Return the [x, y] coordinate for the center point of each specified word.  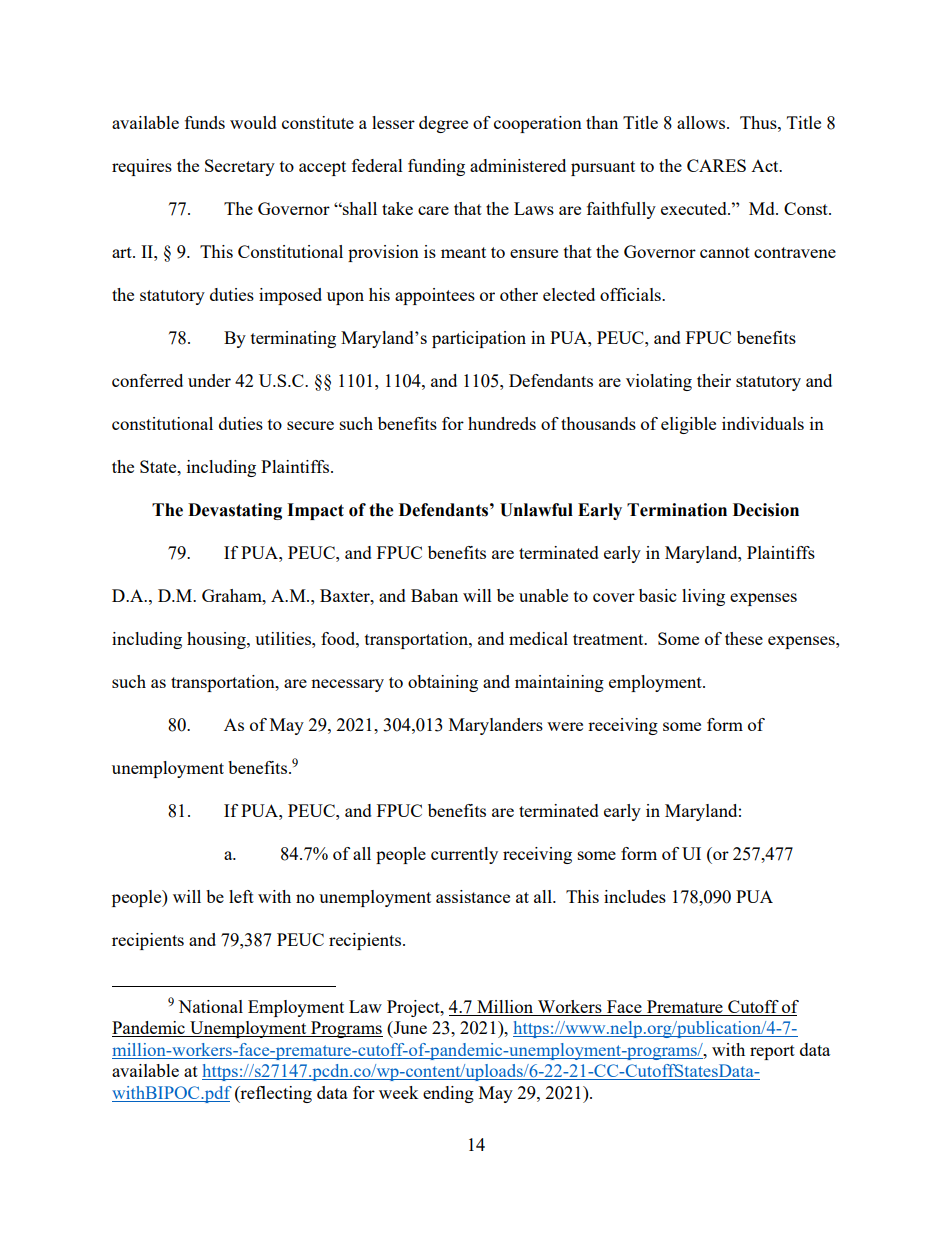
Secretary [240, 167]
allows [702, 122]
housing [217, 640]
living [703, 597]
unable [543, 595]
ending [448, 1094]
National [210, 1006]
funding [436, 167]
